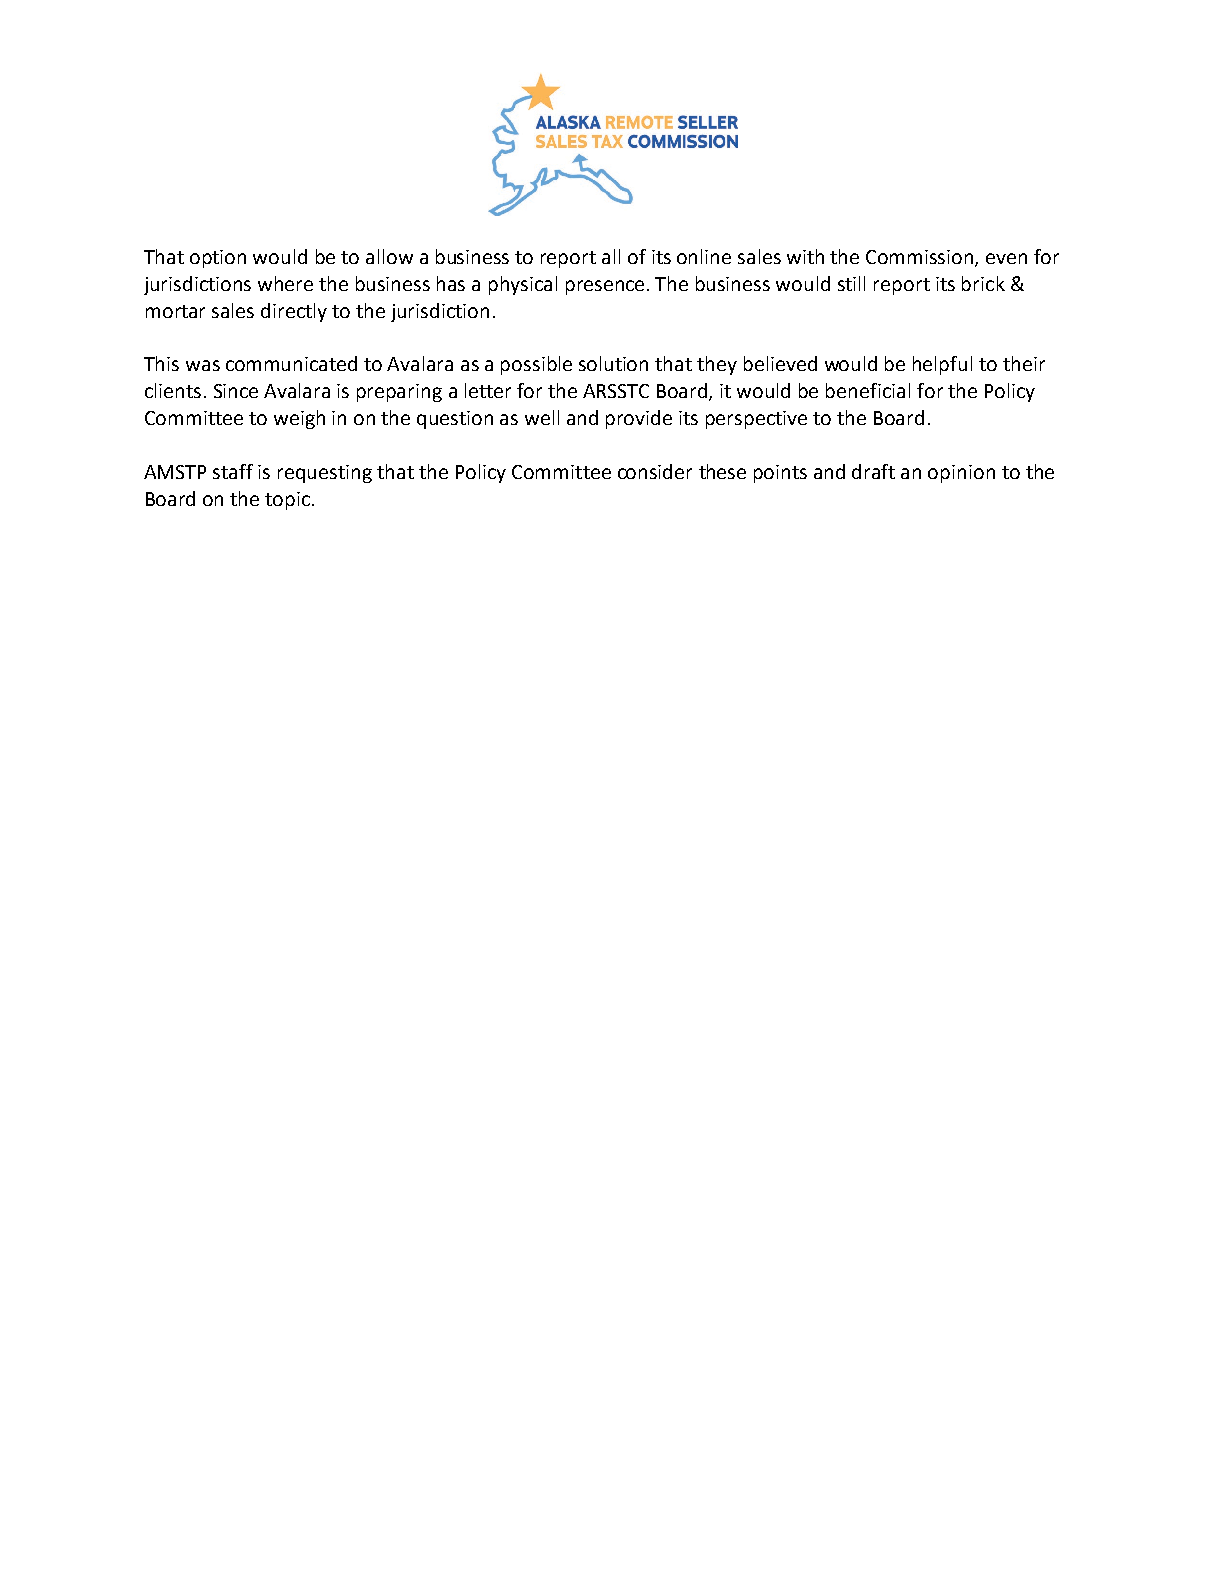  Describe the element at coordinates (536, 365) in the screenshot. I see `possible` at that location.
